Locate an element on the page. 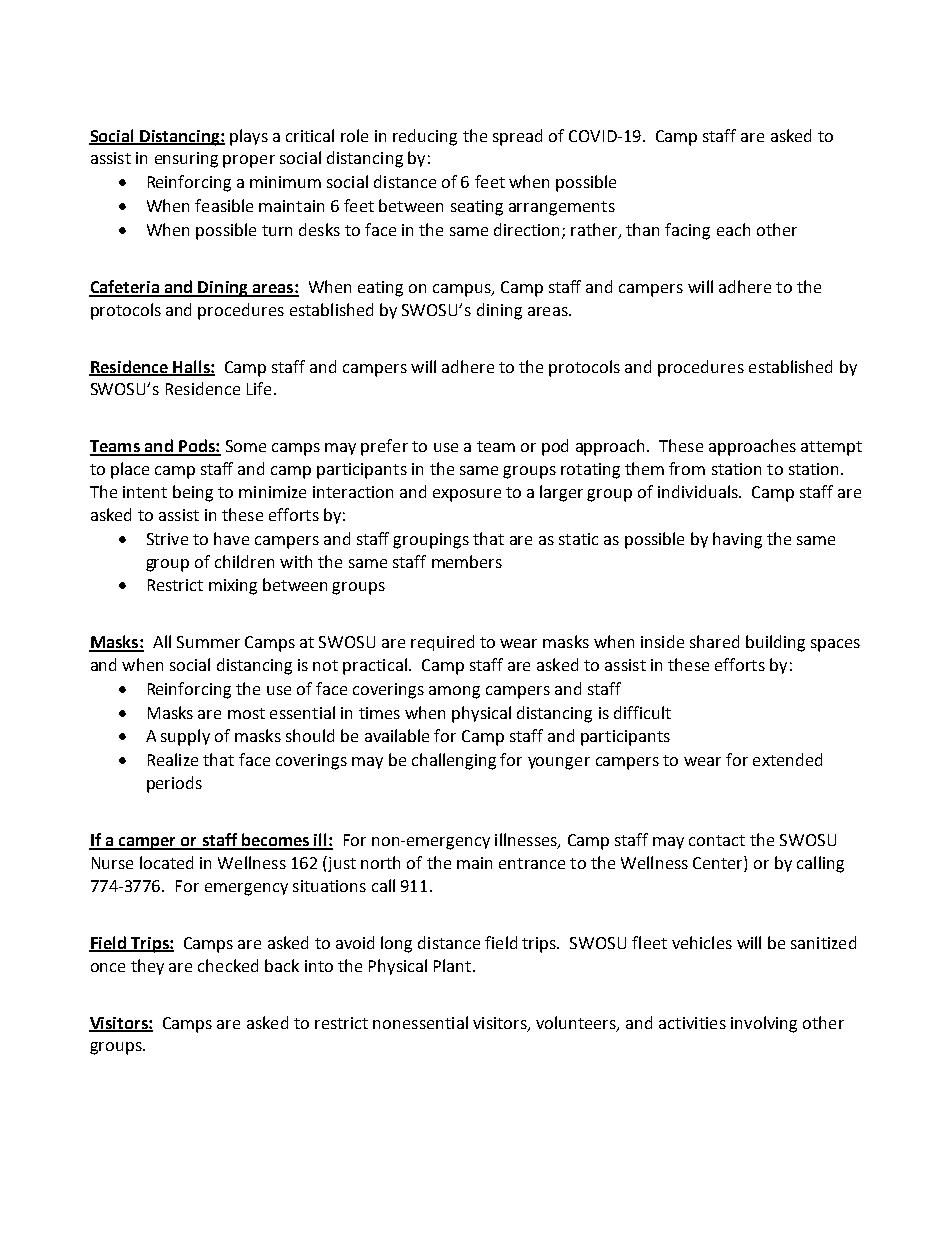  exposure is located at coordinates (467, 495).
